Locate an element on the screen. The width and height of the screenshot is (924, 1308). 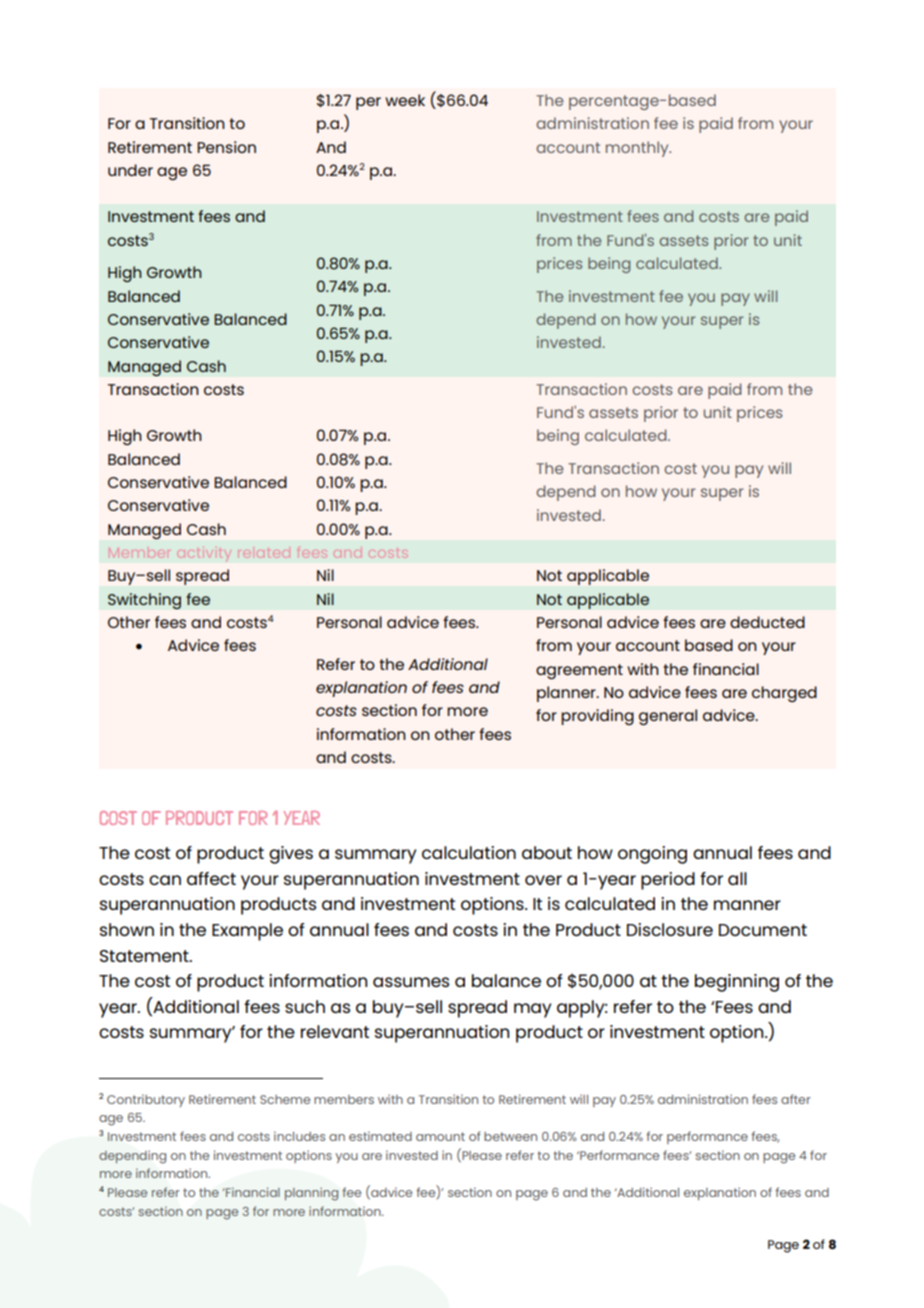
Switching is located at coordinates (144, 601).
